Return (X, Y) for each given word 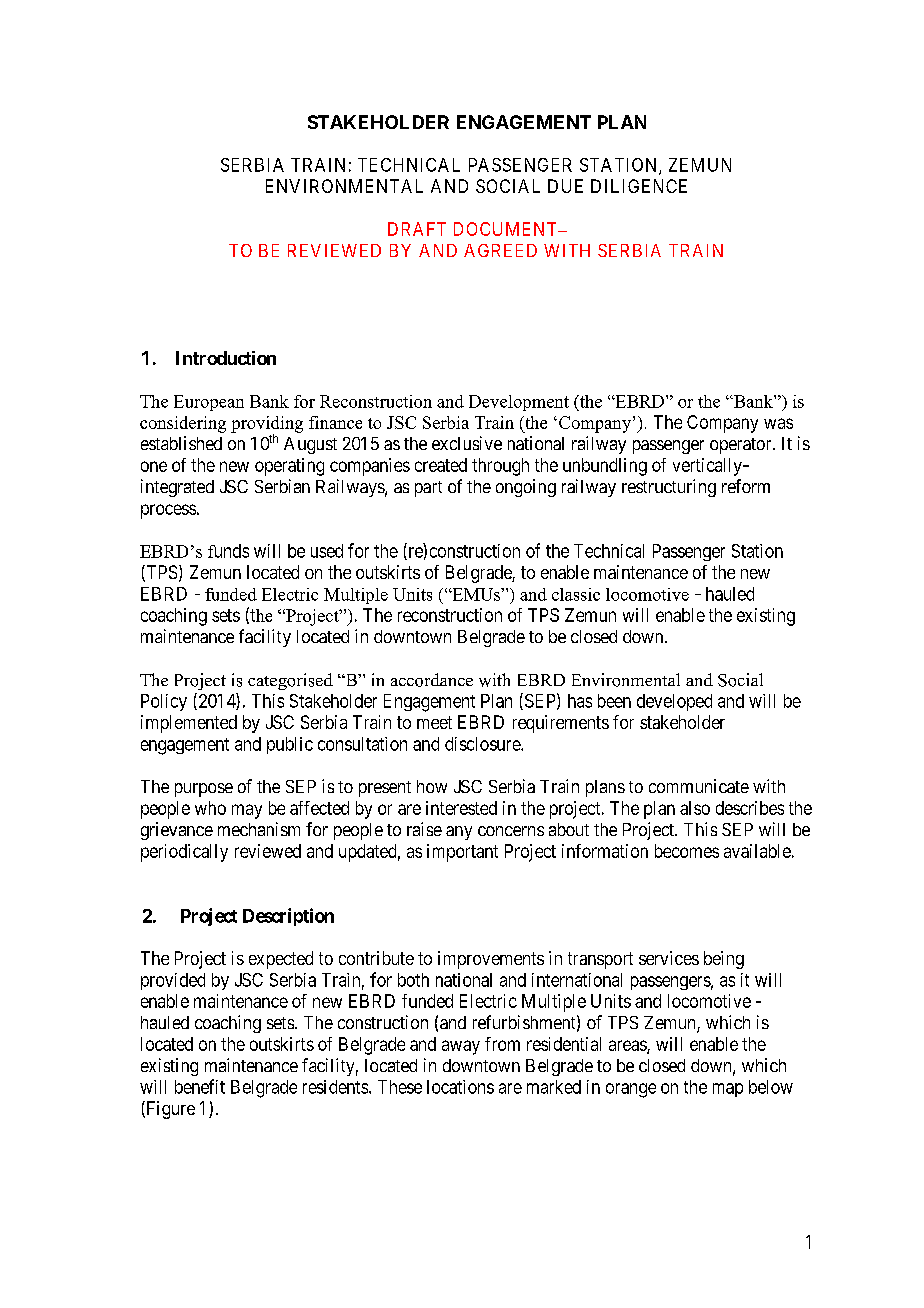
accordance (432, 680)
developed (674, 702)
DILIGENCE (639, 186)
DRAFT (417, 229)
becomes (687, 851)
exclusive (467, 443)
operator (742, 446)
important (462, 853)
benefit (200, 1086)
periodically (184, 853)
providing (267, 425)
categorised (290, 681)
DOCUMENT (507, 229)
